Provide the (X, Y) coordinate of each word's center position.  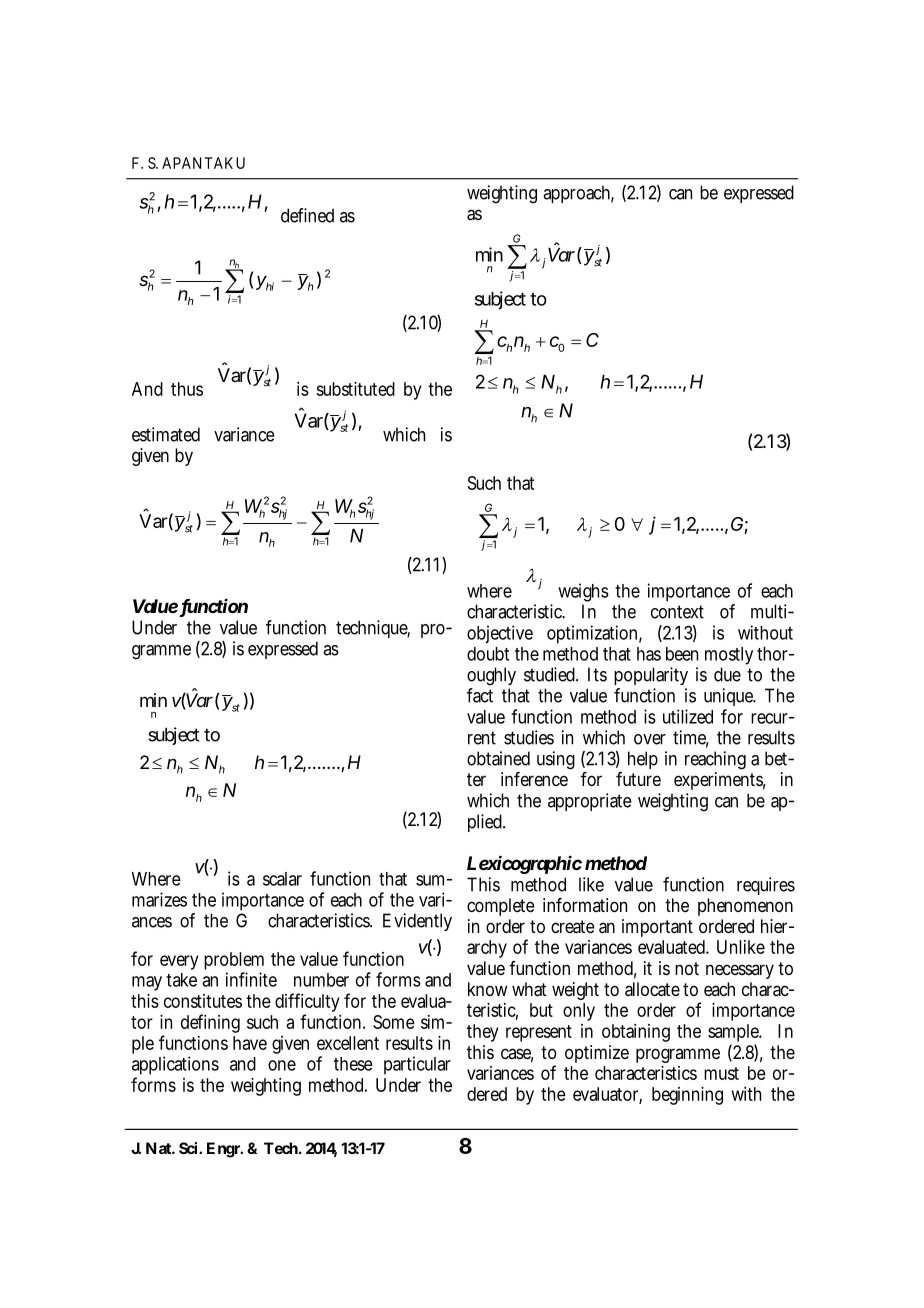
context (677, 612)
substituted (355, 389)
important (657, 928)
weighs (583, 592)
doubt (488, 654)
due (727, 674)
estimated (166, 434)
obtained (498, 758)
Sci (188, 1148)
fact (480, 695)
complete (501, 907)
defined (307, 215)
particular (417, 1065)
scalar (282, 879)
